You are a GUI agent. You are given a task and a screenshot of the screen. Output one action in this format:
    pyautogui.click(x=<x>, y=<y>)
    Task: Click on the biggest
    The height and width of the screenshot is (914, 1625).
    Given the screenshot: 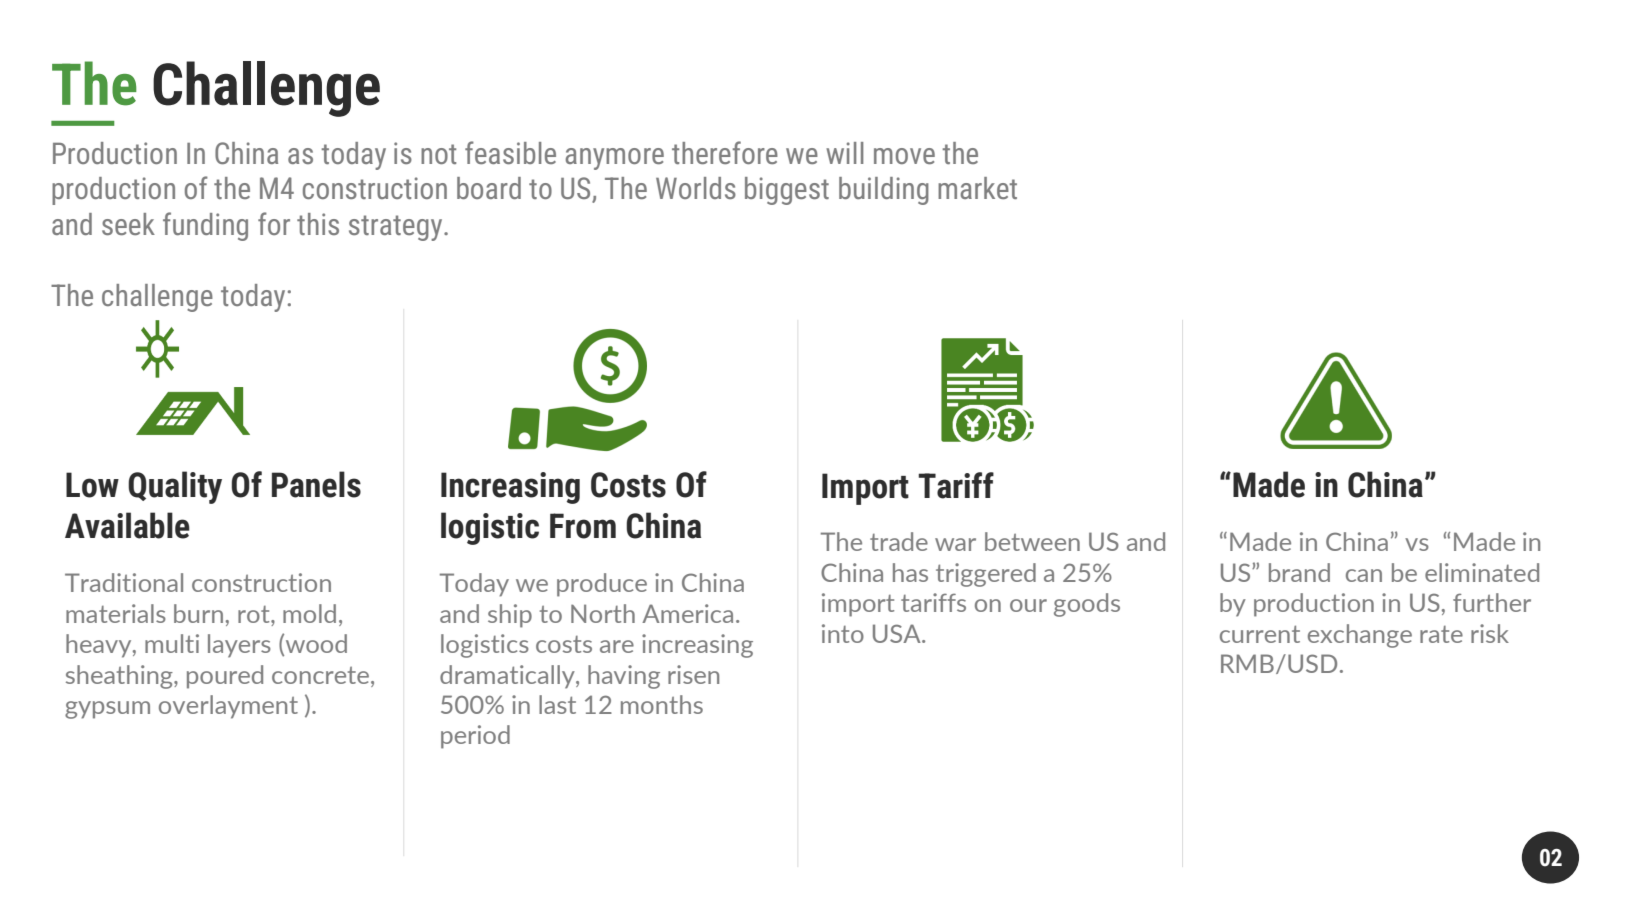 What is the action you would take?
    pyautogui.click(x=787, y=191)
